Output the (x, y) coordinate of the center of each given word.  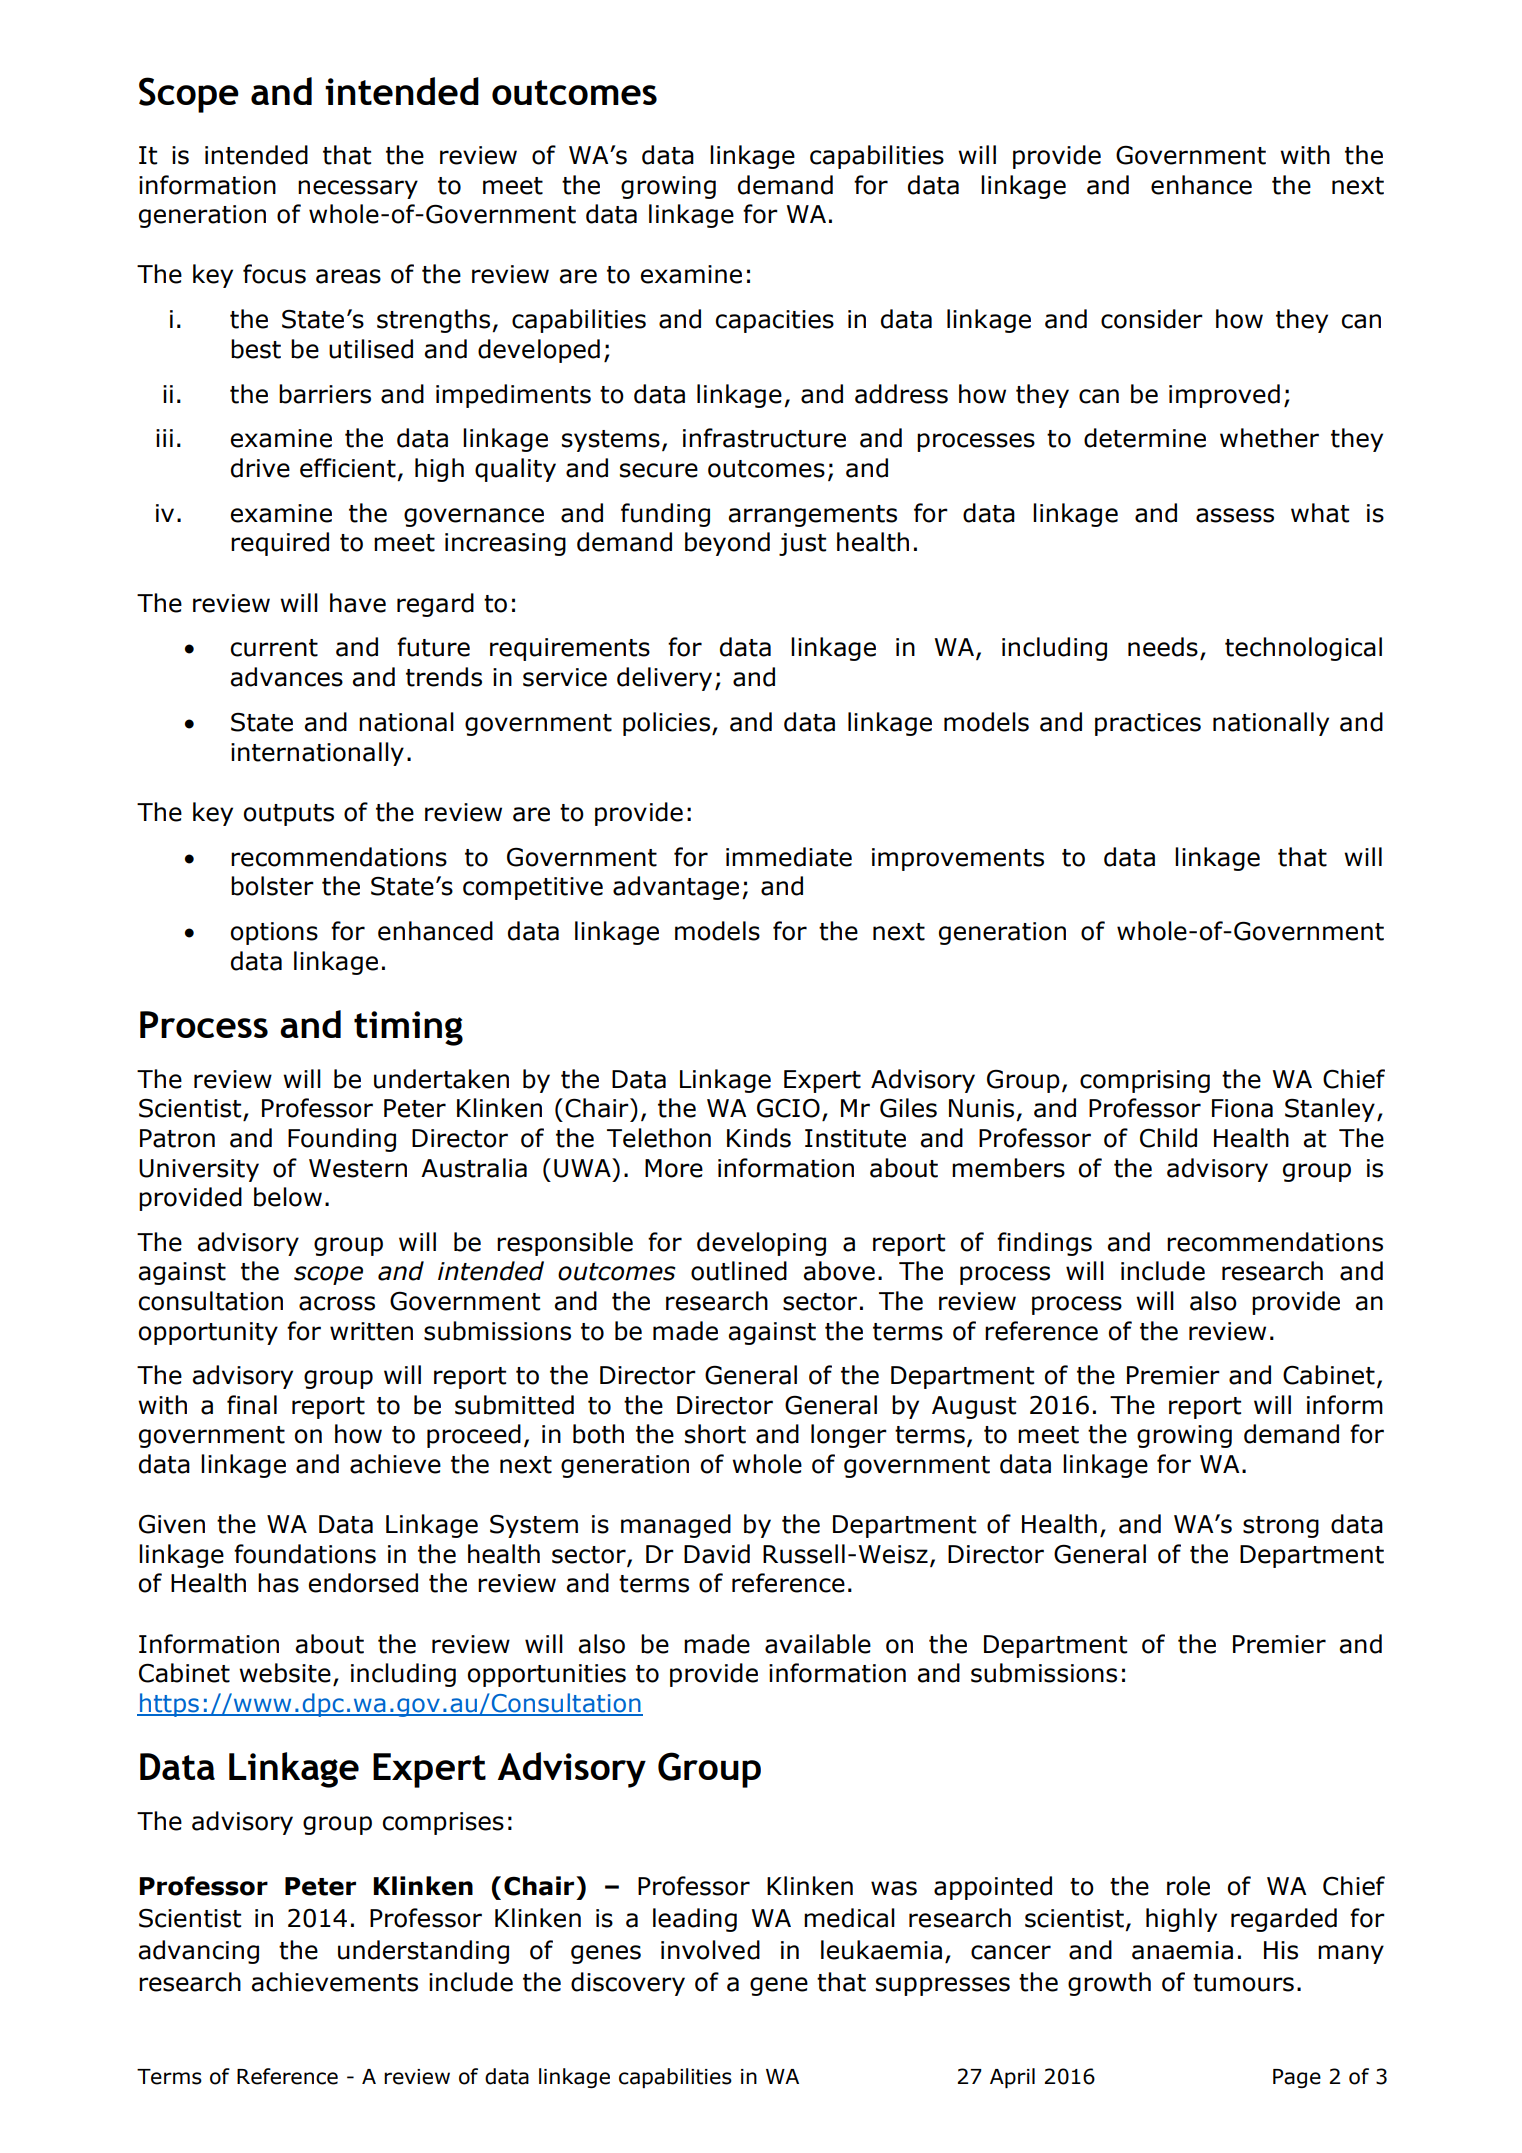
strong (1281, 1527)
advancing (199, 1952)
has (278, 1583)
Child (1168, 1138)
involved (710, 1950)
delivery (664, 679)
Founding (342, 1140)
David (717, 1554)
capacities (774, 321)
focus (274, 274)
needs (1163, 647)
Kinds (759, 1138)
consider (1152, 319)
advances (287, 677)
